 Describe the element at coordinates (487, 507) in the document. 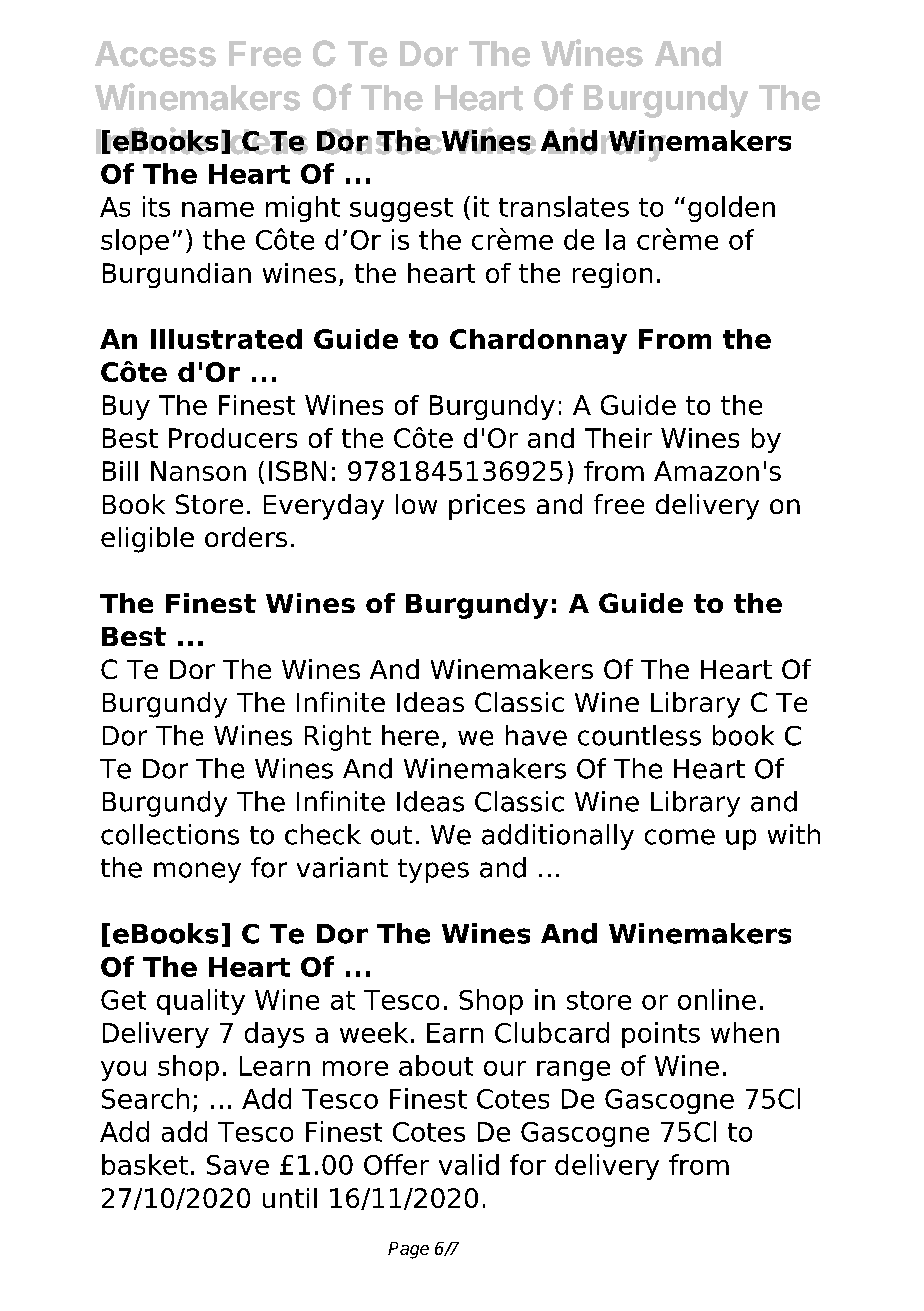

I see `prices` at that location.
